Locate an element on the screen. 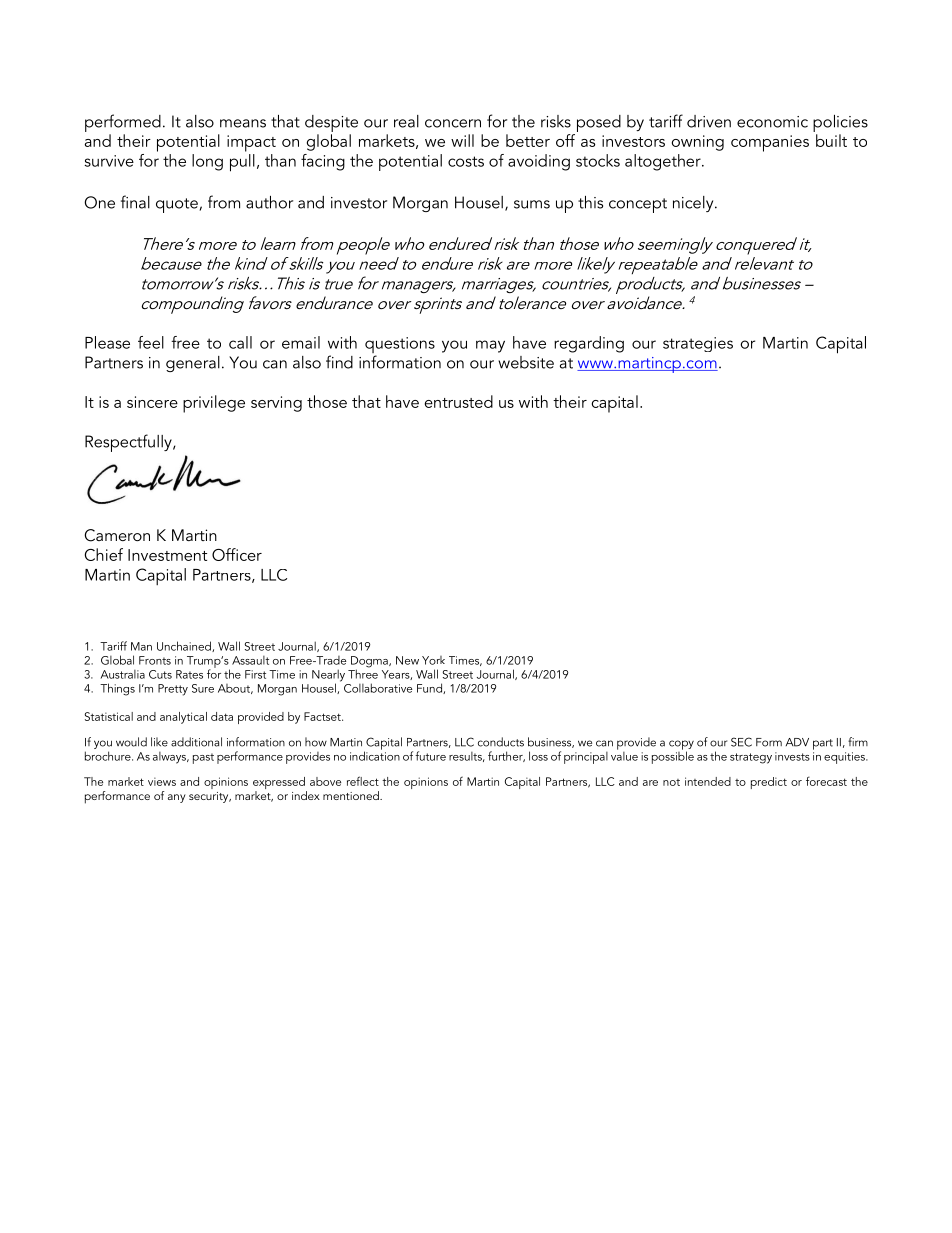  long is located at coordinates (207, 162).
